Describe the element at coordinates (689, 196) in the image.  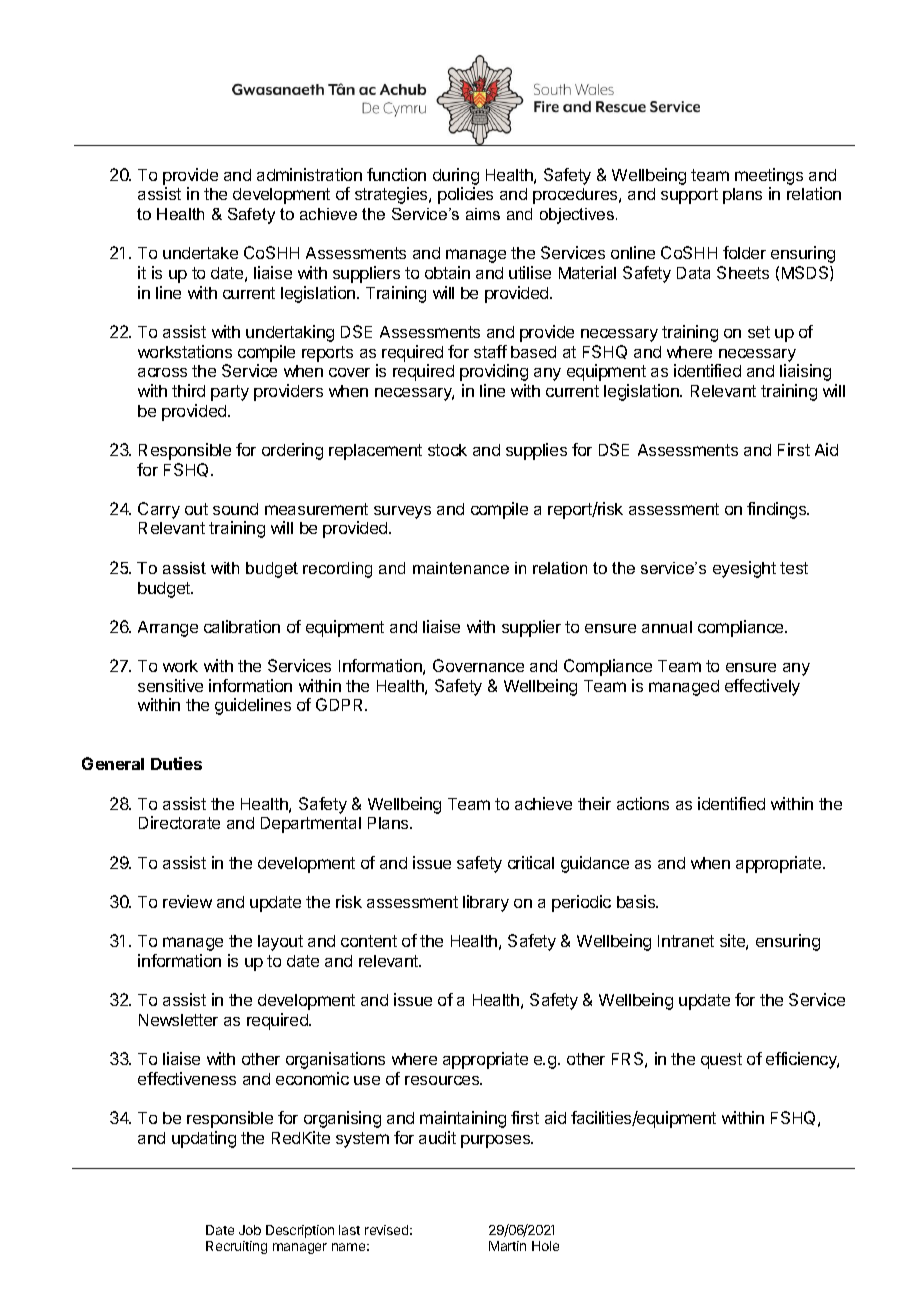
I see `support` at that location.
